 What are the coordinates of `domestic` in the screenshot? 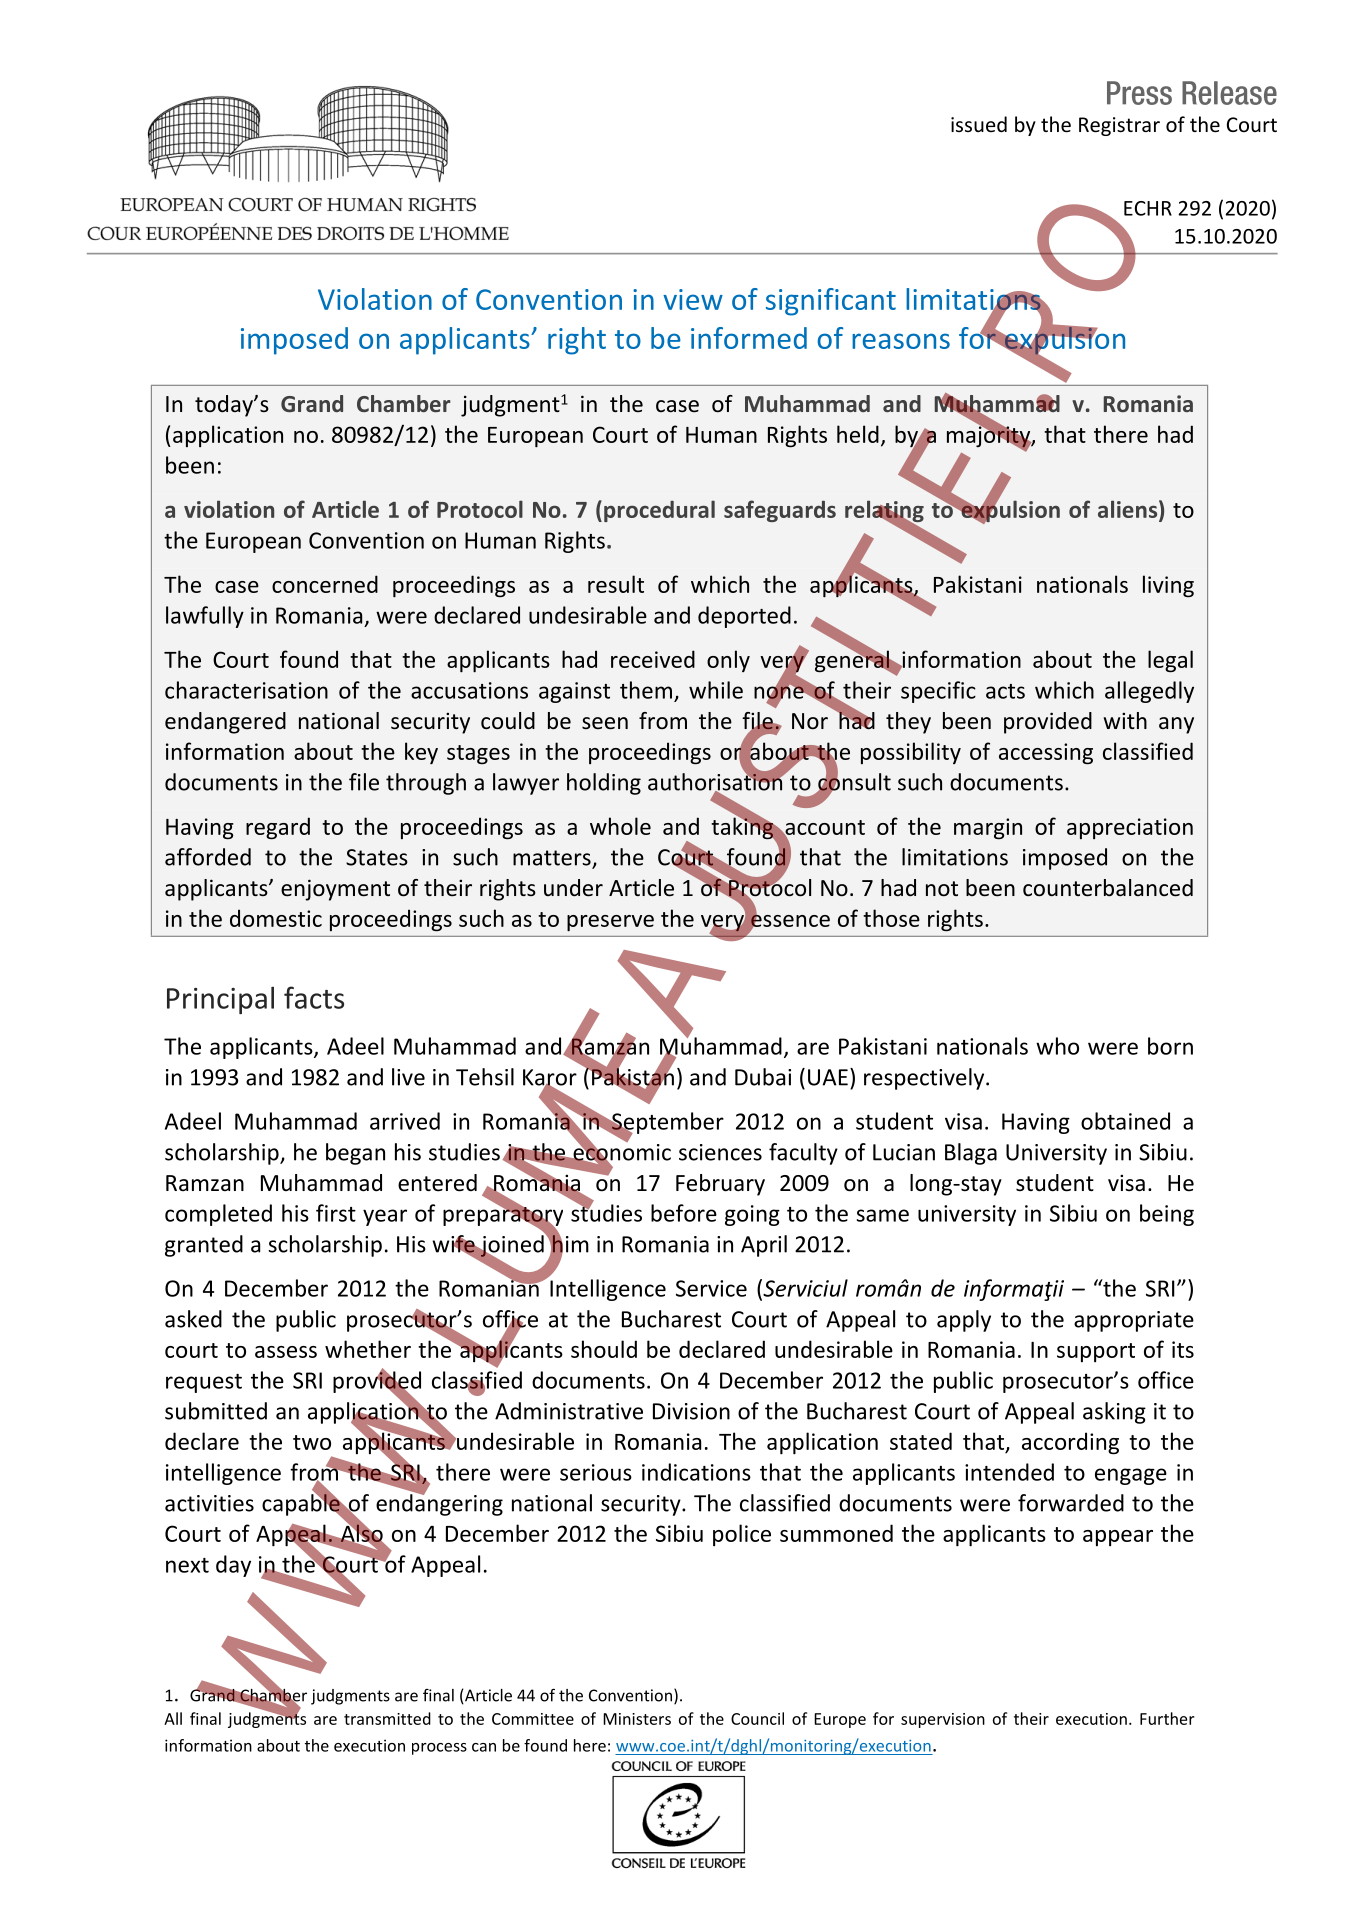 It's located at (276, 918).
